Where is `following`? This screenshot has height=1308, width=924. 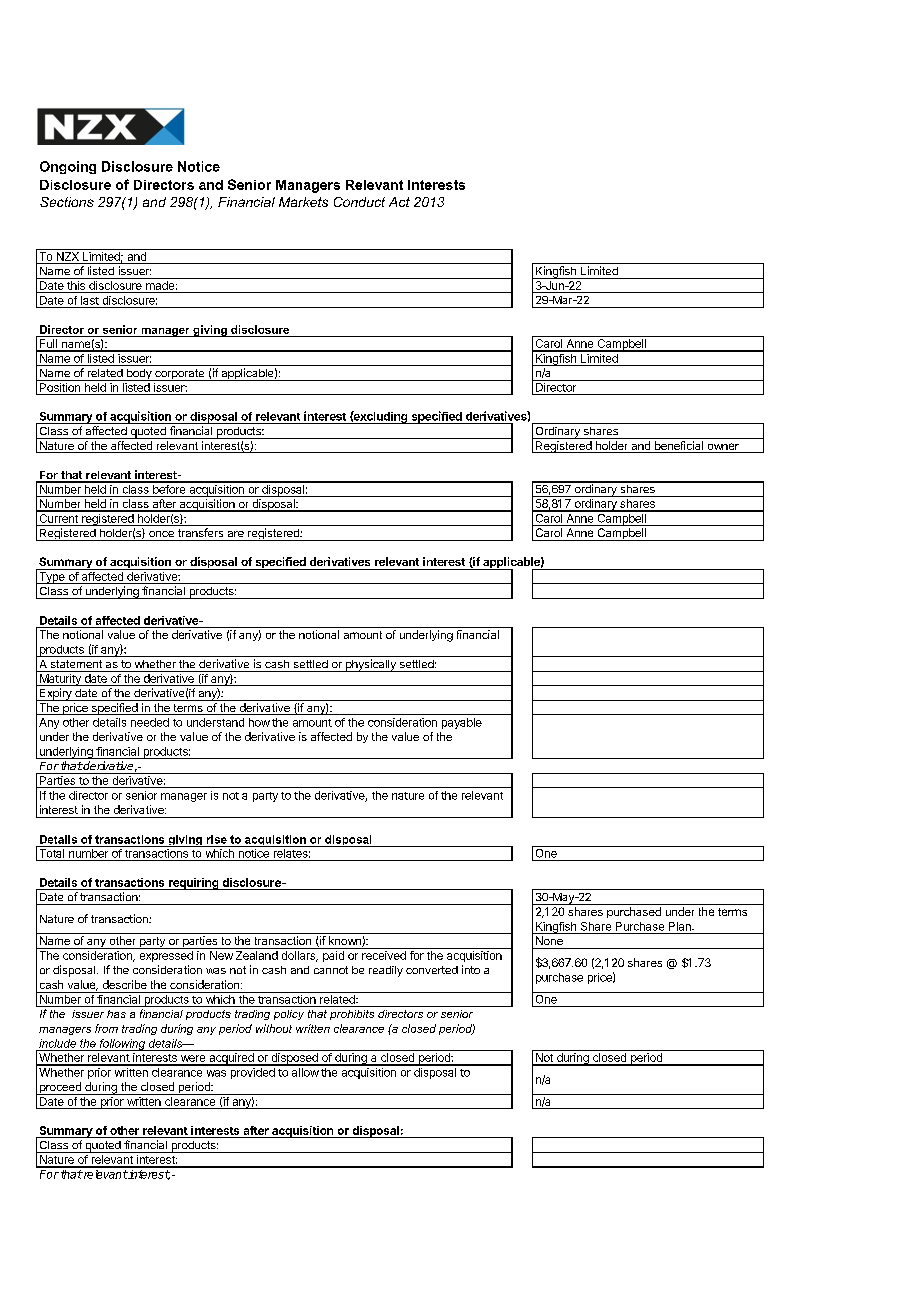 following is located at coordinates (122, 1045).
